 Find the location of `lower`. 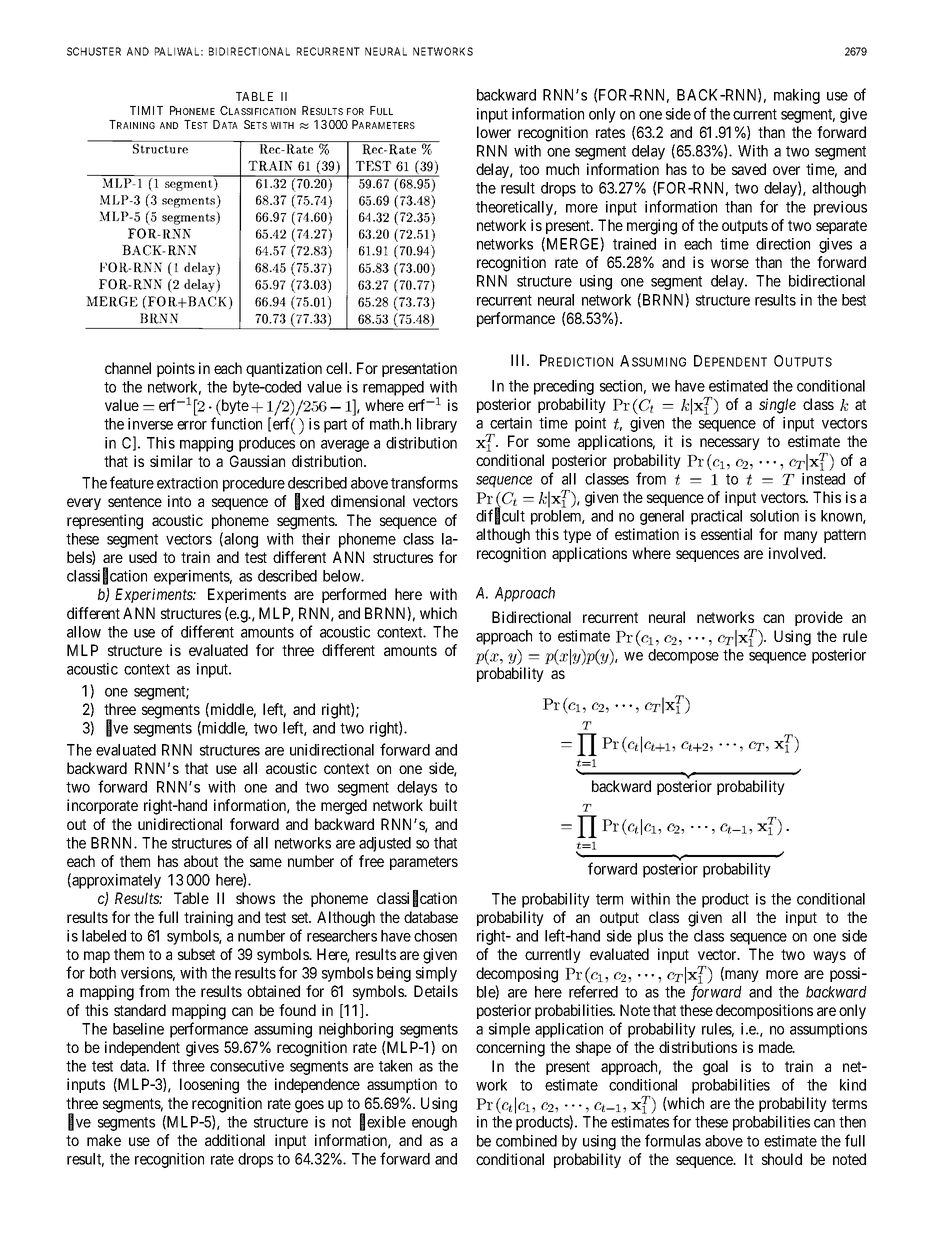

lower is located at coordinates (494, 132).
